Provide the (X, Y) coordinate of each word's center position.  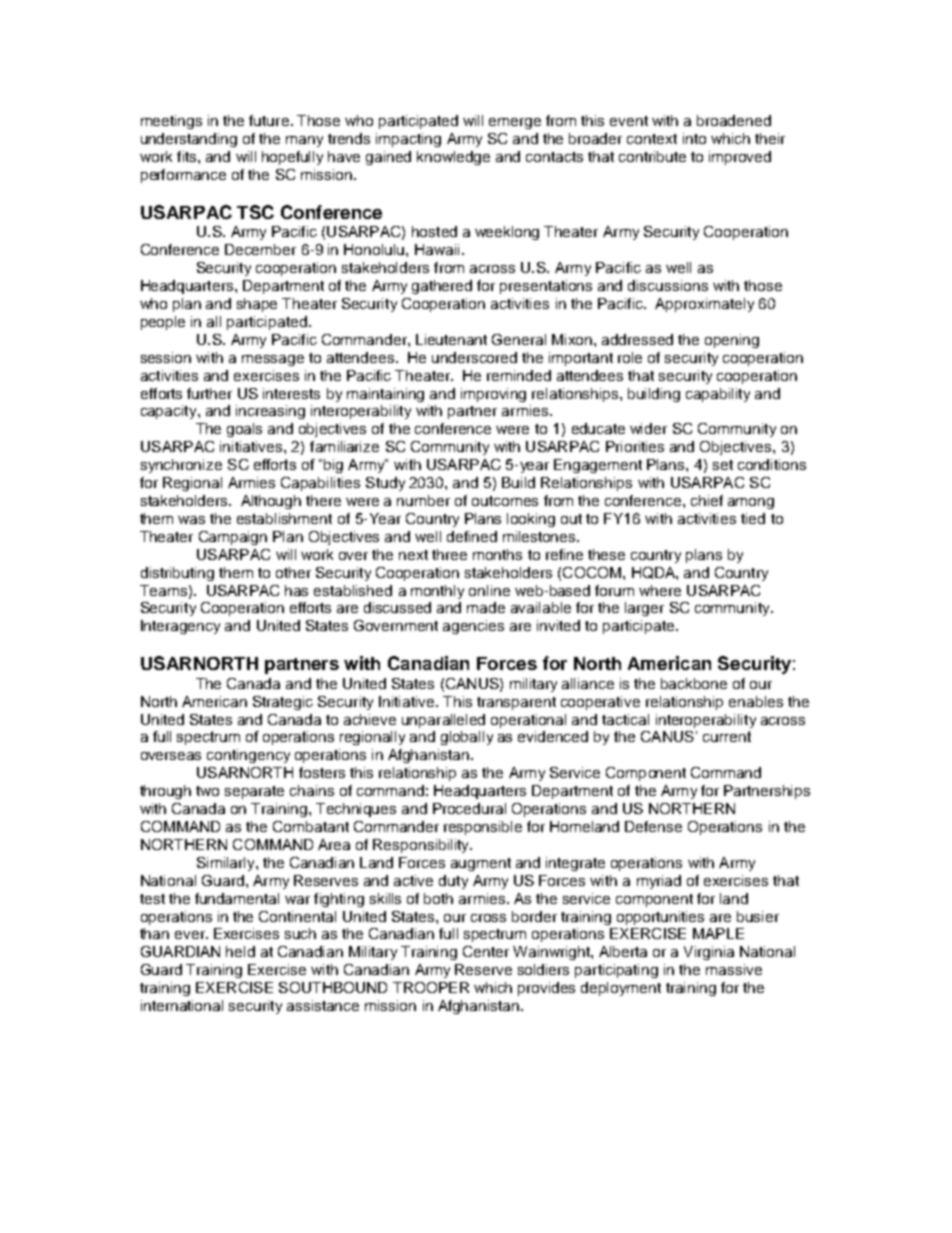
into (694, 138)
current (727, 736)
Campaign (233, 538)
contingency (248, 756)
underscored (474, 357)
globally (467, 738)
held (240, 951)
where (660, 590)
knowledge (453, 158)
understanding (189, 140)
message (273, 360)
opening (732, 341)
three (449, 554)
